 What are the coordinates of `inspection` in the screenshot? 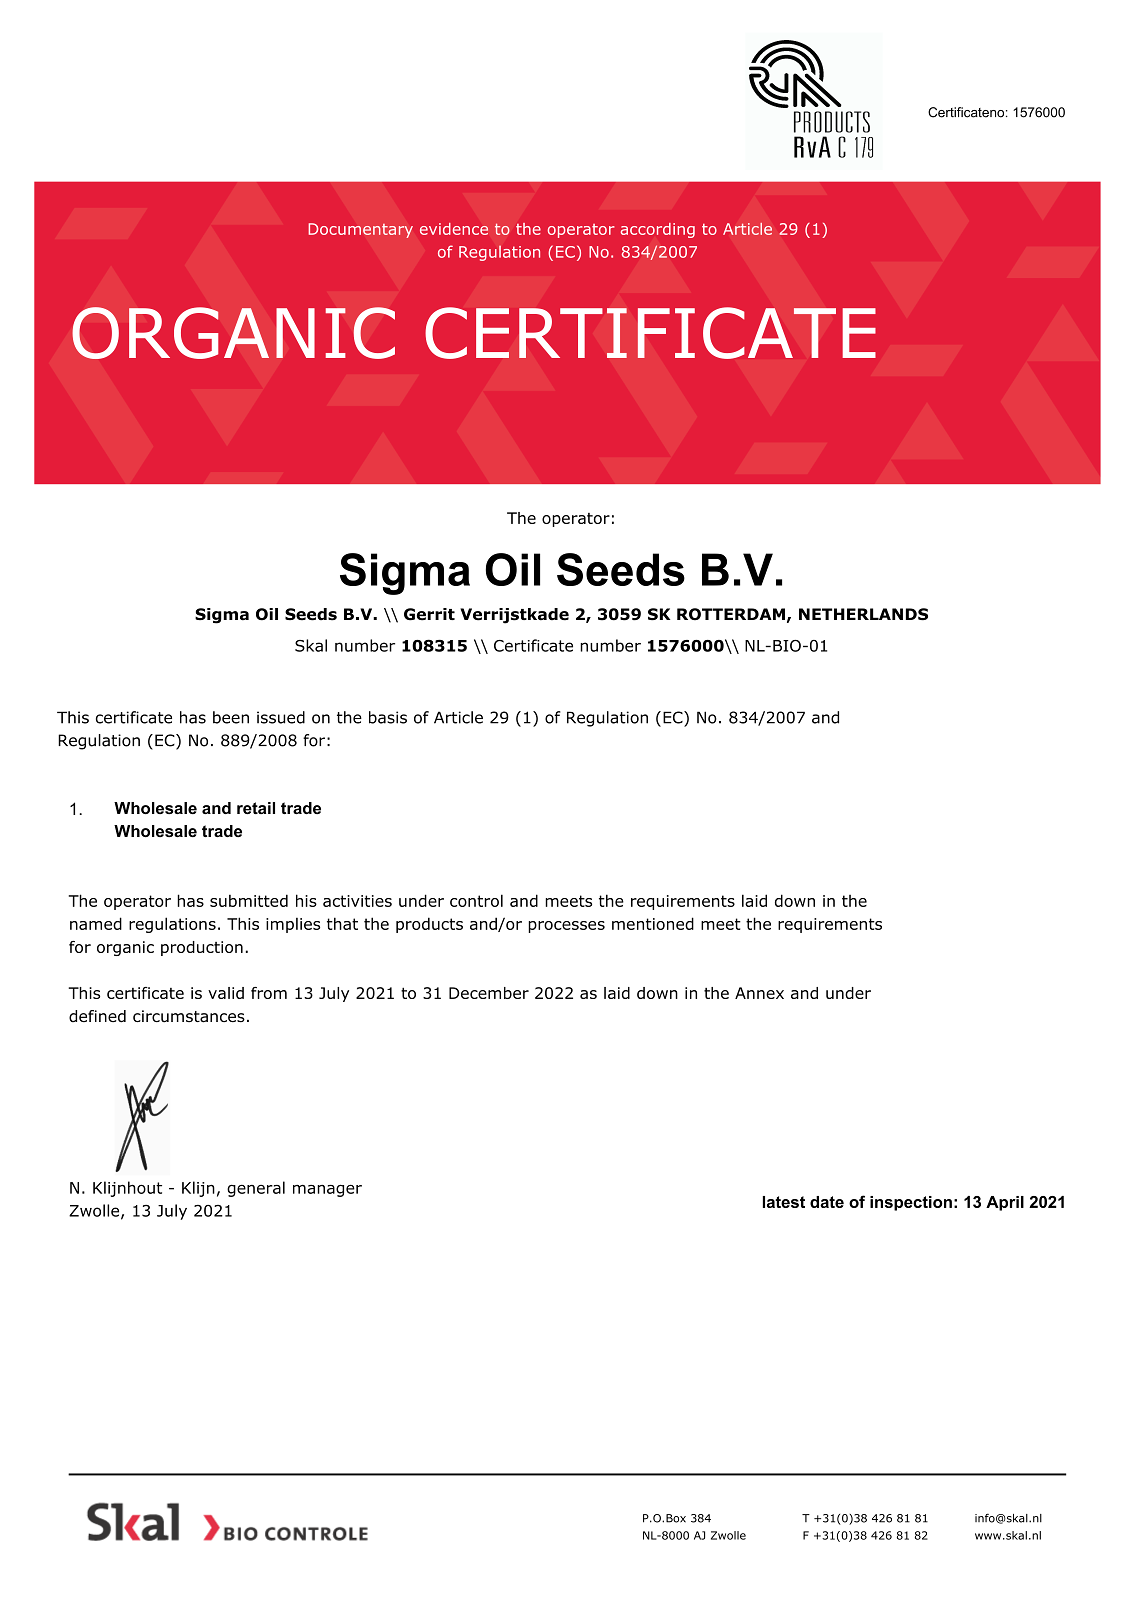 It's located at (911, 1203).
